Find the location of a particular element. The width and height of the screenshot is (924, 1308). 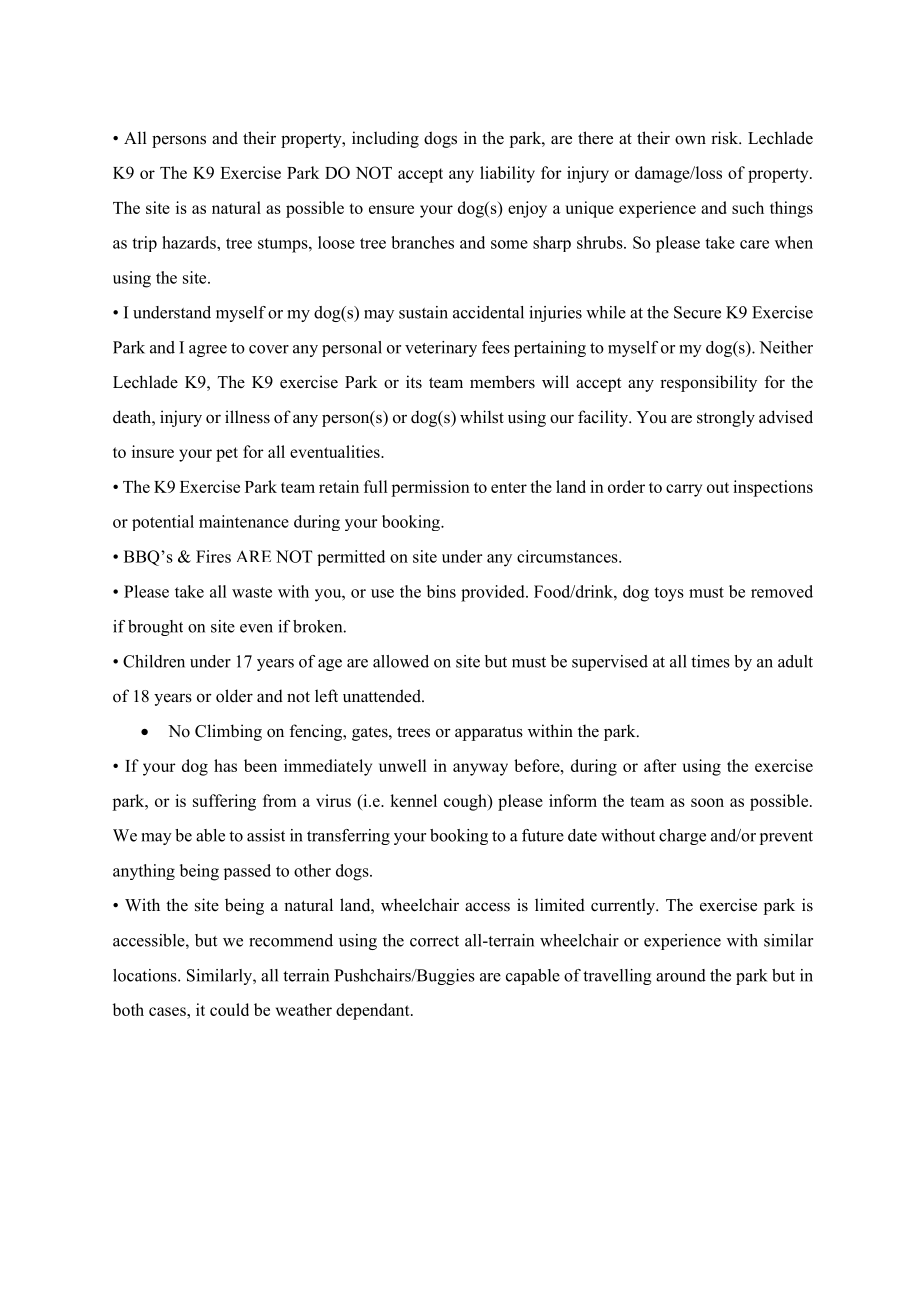

risk is located at coordinates (726, 138).
